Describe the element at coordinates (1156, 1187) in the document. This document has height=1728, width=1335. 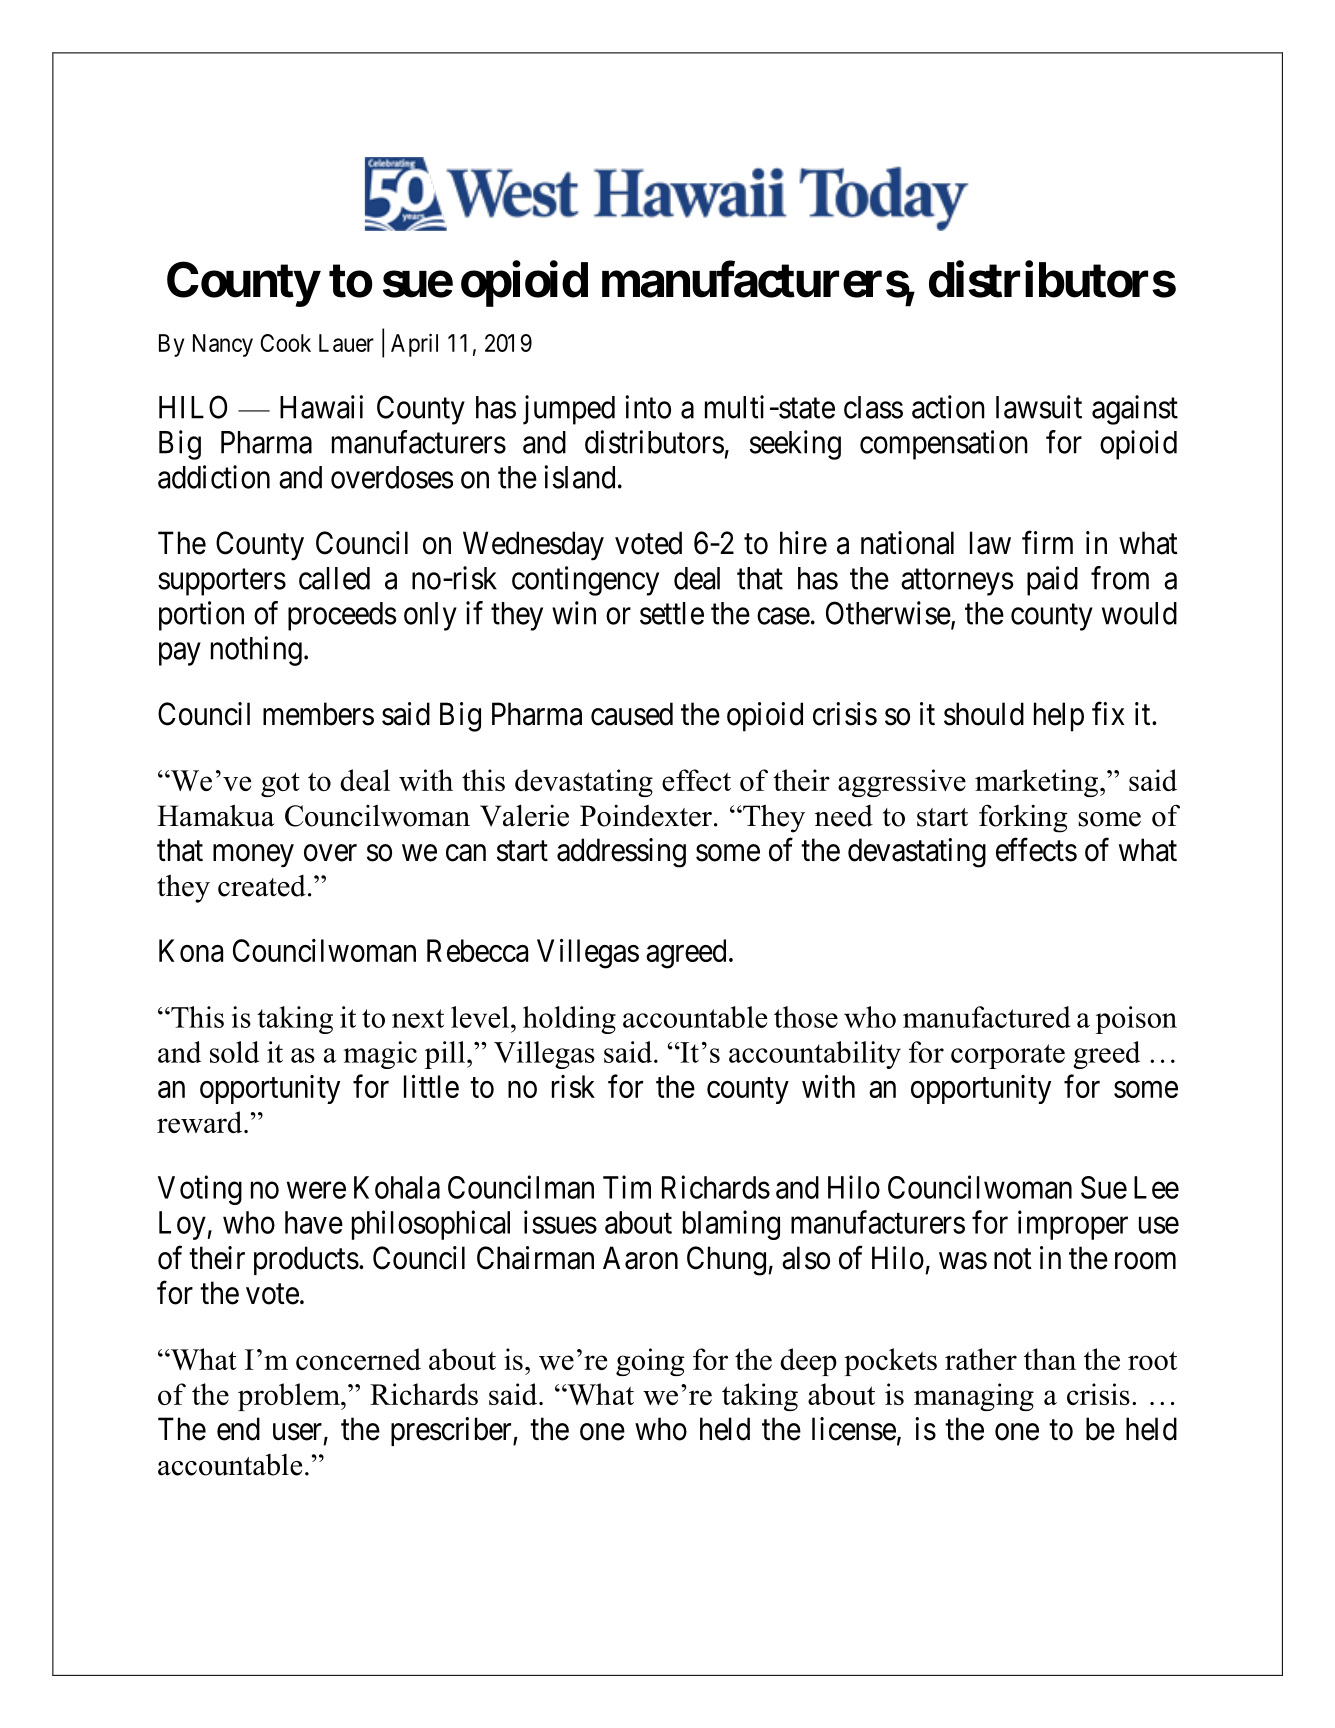
I see `Lee` at that location.
